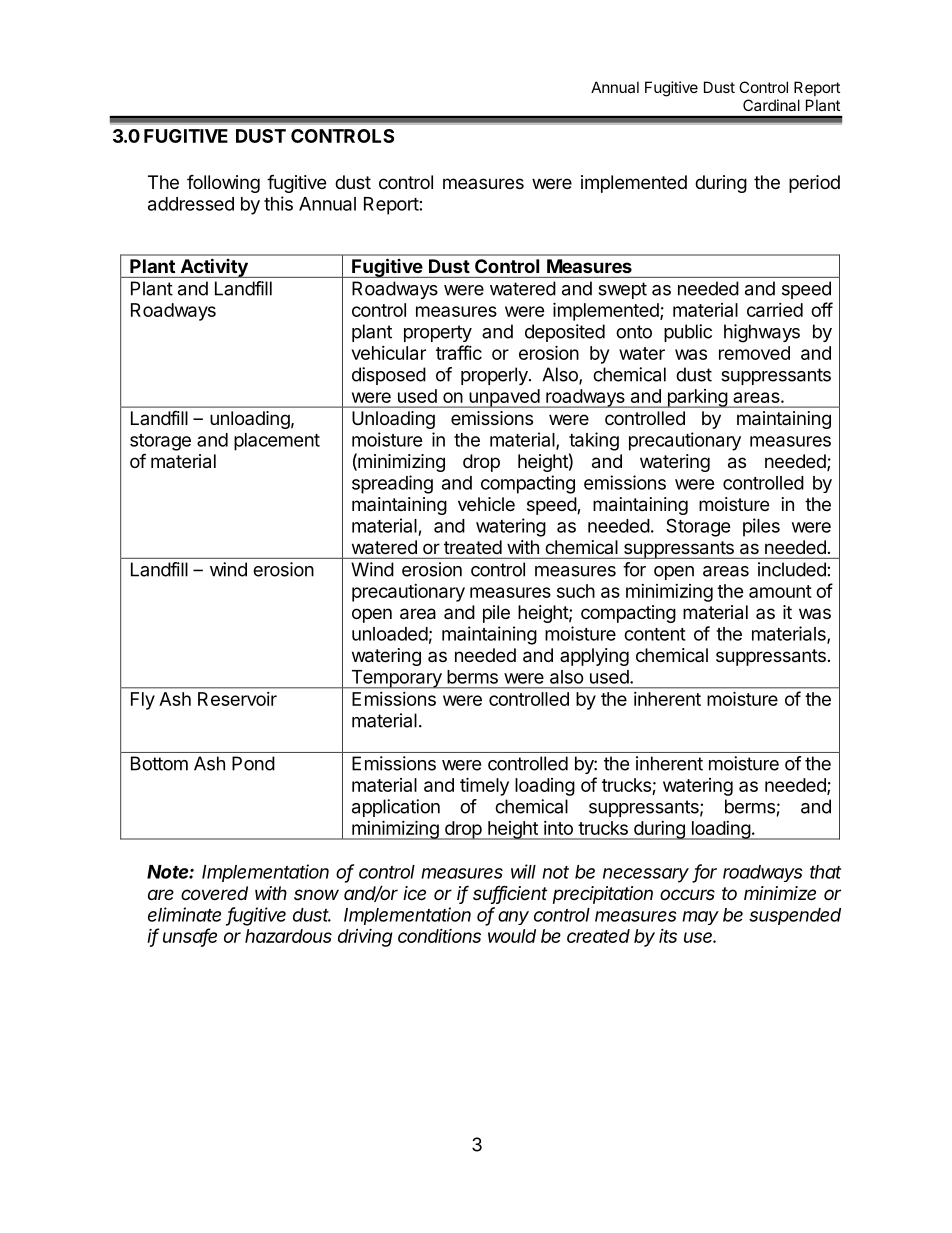 This document has width=952, height=1233. I want to click on covered, so click(214, 893).
